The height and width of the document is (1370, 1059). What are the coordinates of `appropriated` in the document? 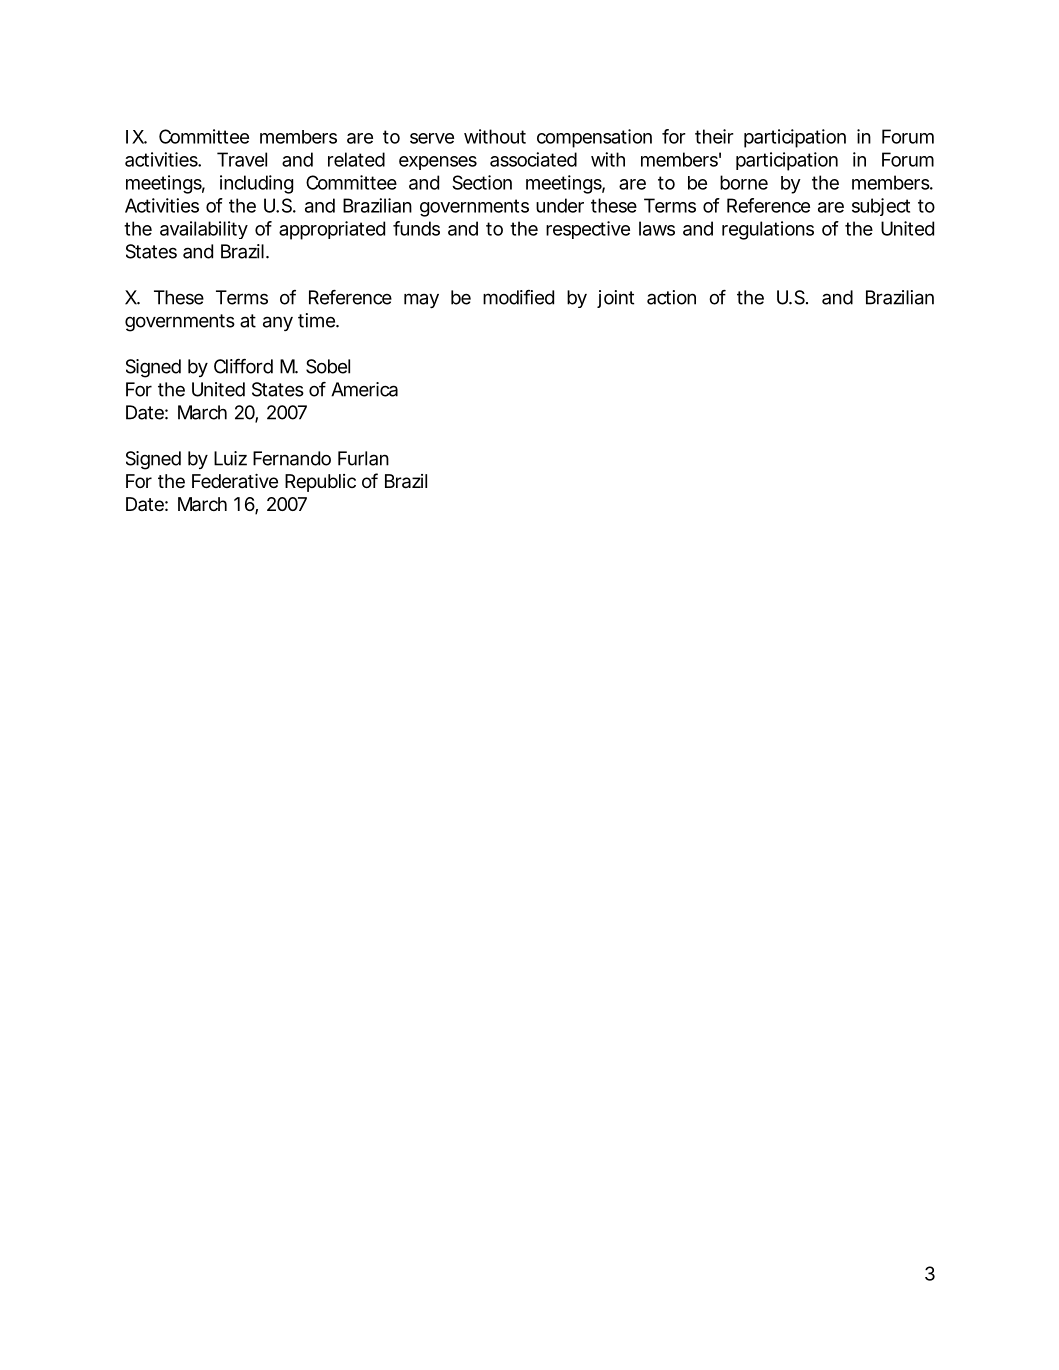 It's located at (332, 230).
